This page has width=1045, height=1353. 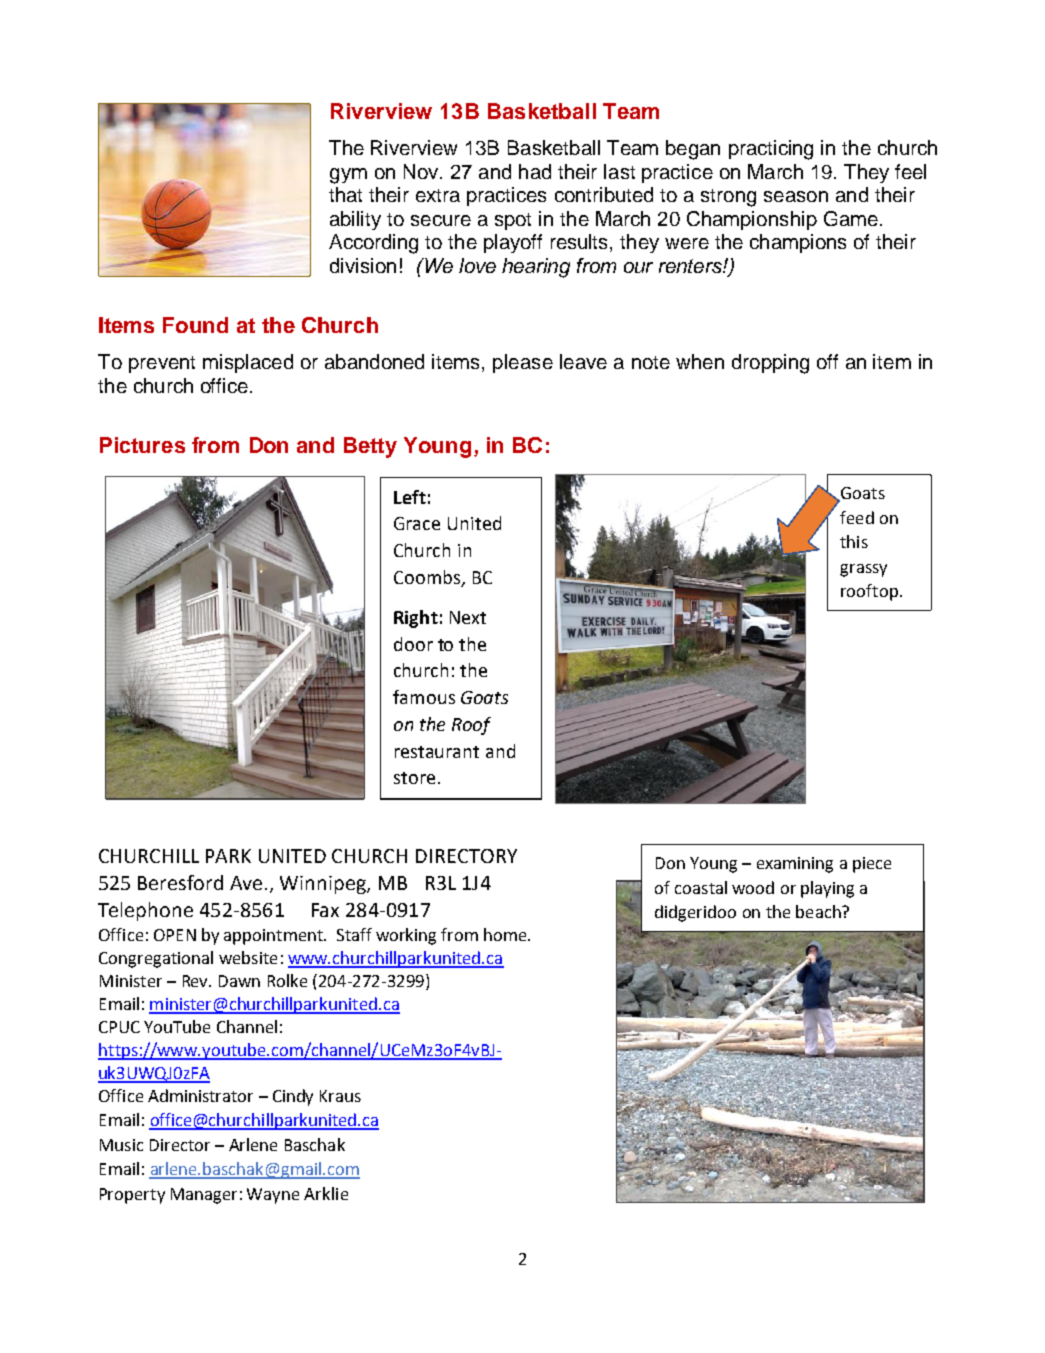 What do you see at coordinates (204, 1196) in the page?
I see `Manager` at bounding box center [204, 1196].
